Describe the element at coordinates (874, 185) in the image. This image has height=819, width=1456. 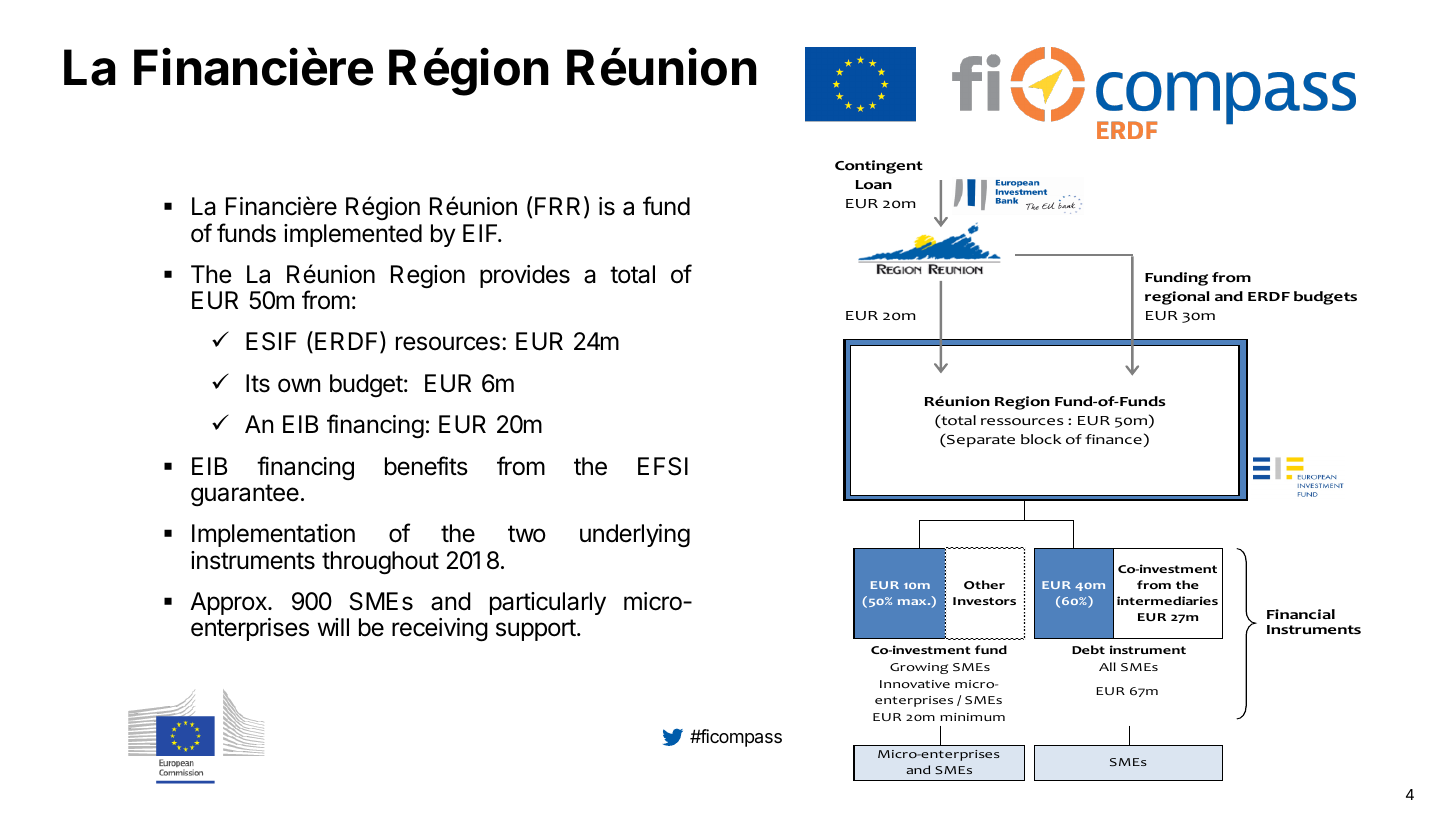
I see `Loan` at that location.
